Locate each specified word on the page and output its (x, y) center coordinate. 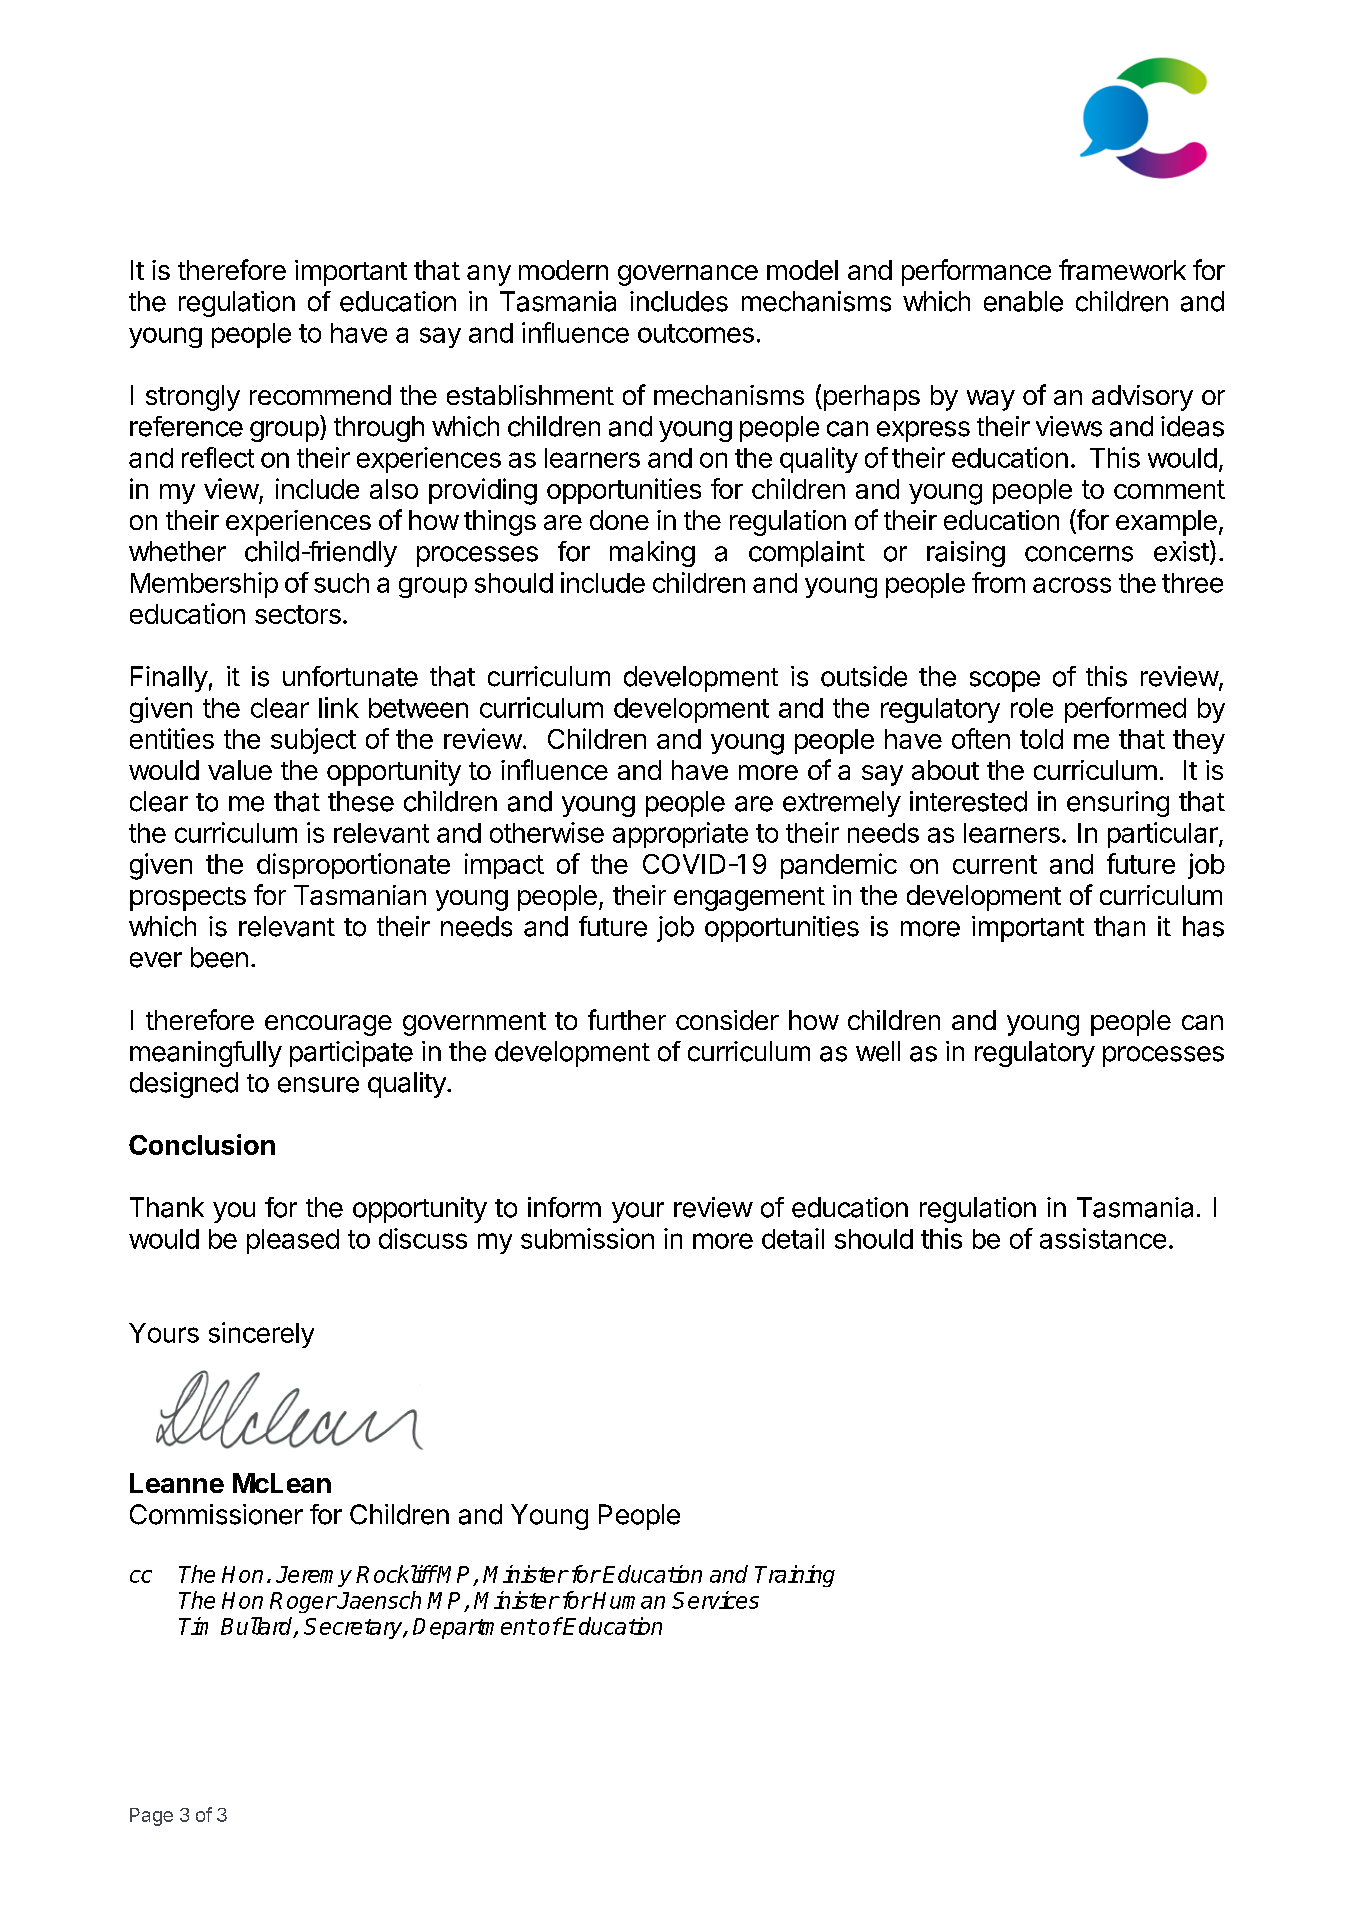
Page (151, 1817)
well (878, 1051)
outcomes (696, 333)
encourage (328, 1025)
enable (1023, 301)
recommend (320, 395)
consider (727, 1020)
